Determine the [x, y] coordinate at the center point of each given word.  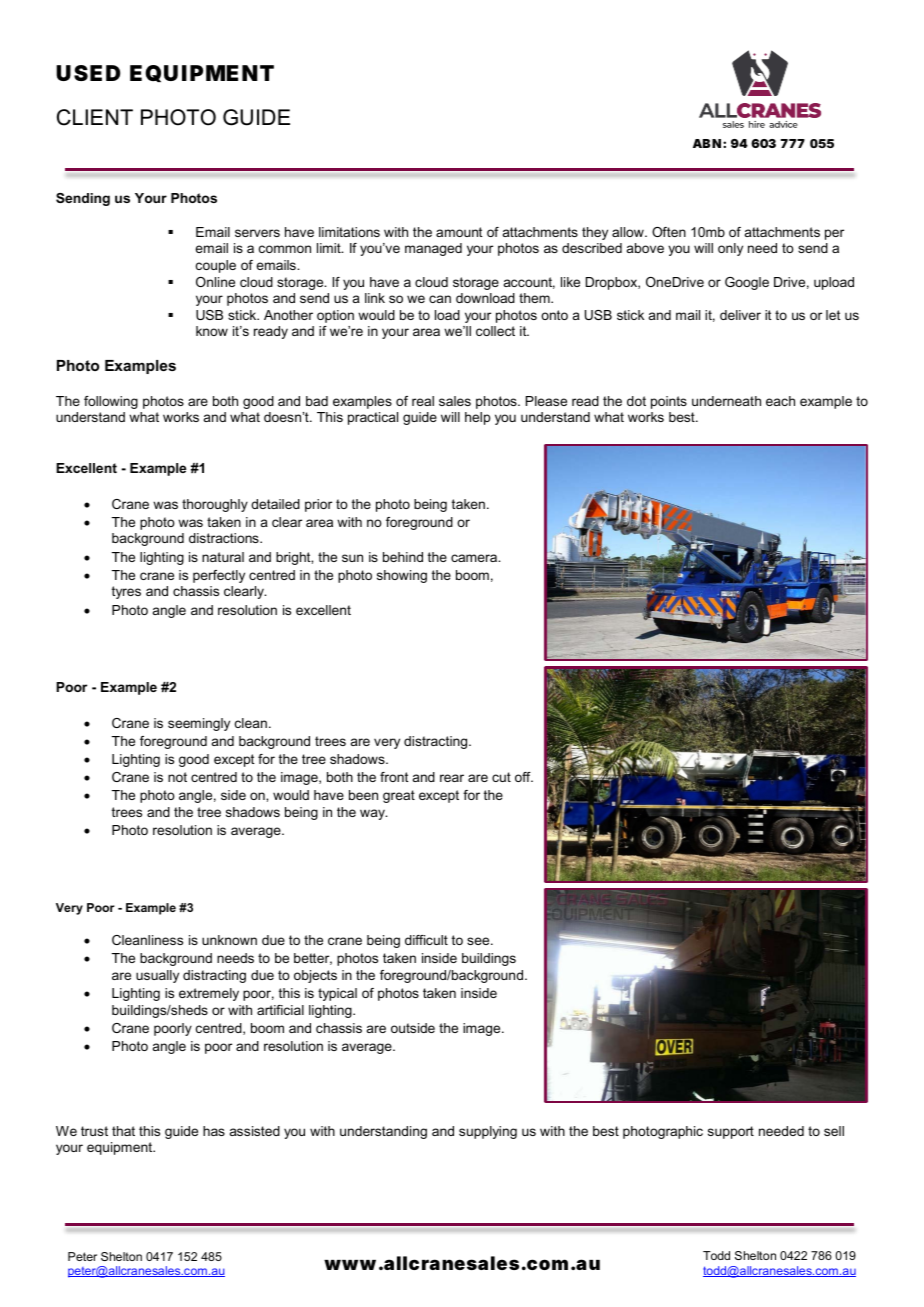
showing [402, 576]
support [731, 1132]
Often [669, 232]
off [524, 777]
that [123, 1131]
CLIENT [95, 117]
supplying [488, 1132]
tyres [126, 592]
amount [459, 232]
